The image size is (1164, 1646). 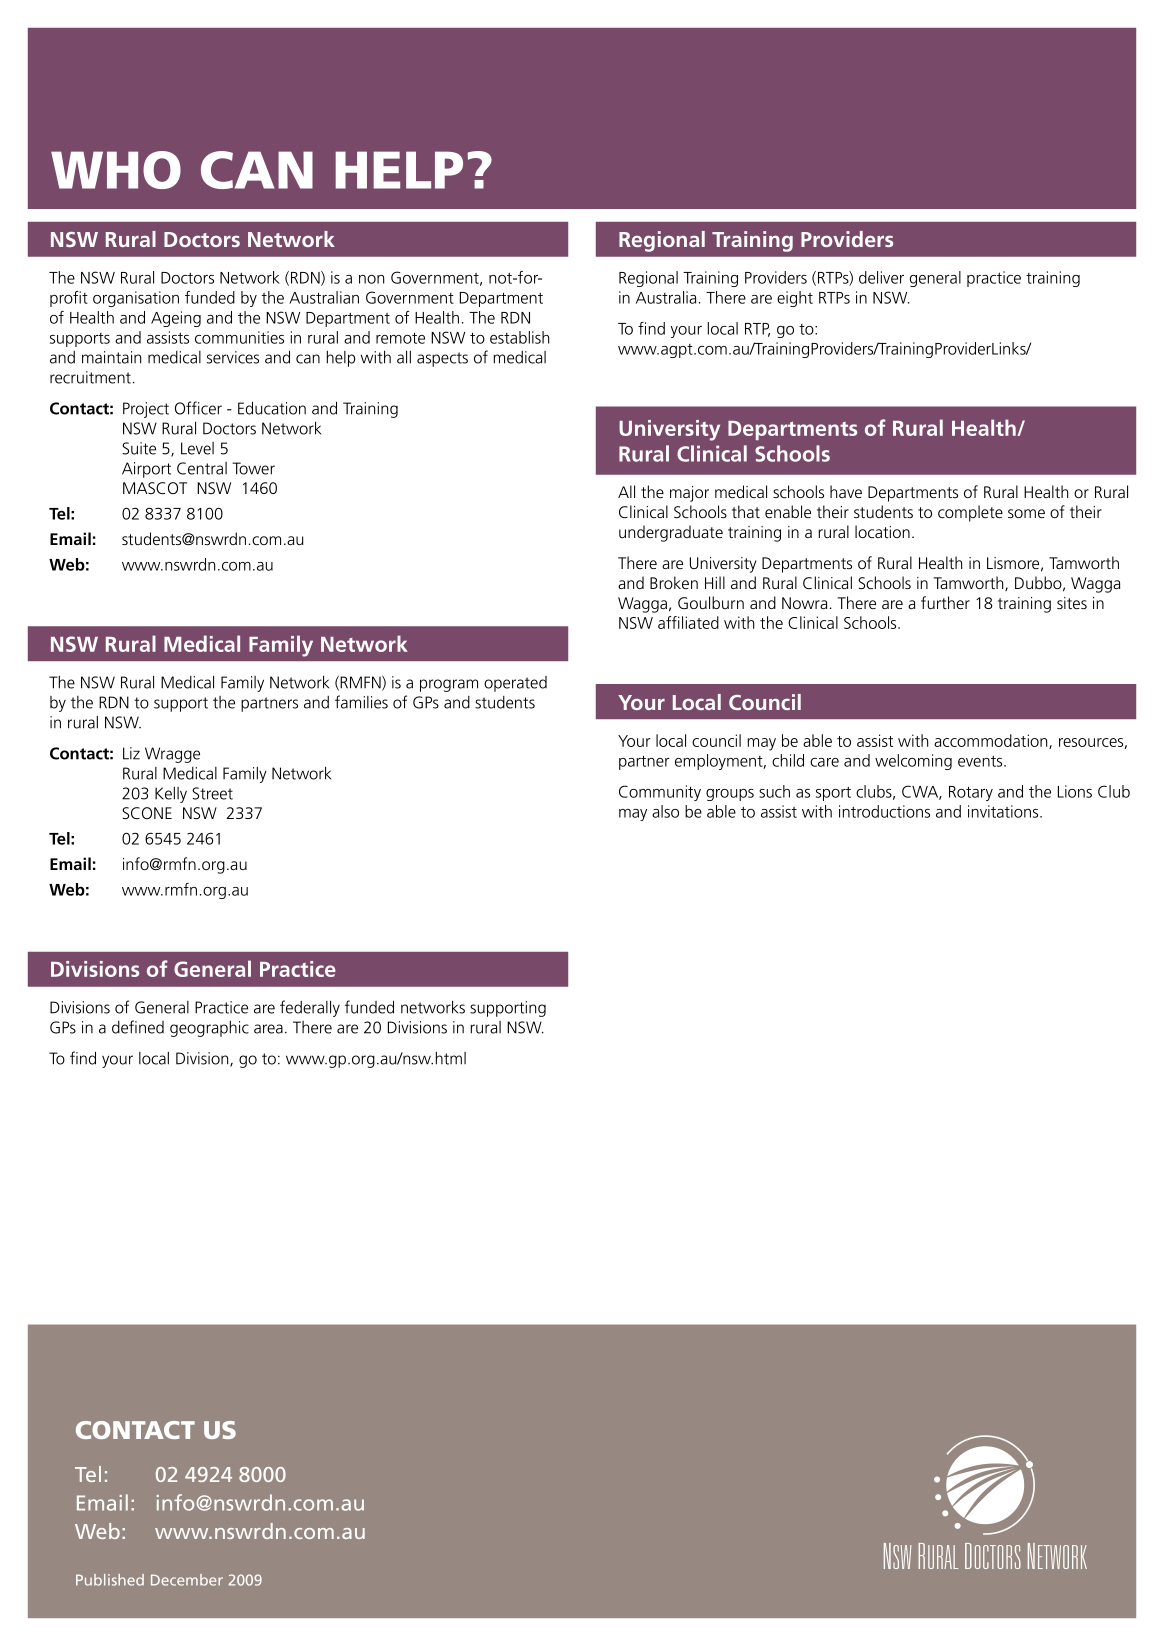 I want to click on deliver, so click(x=881, y=277).
